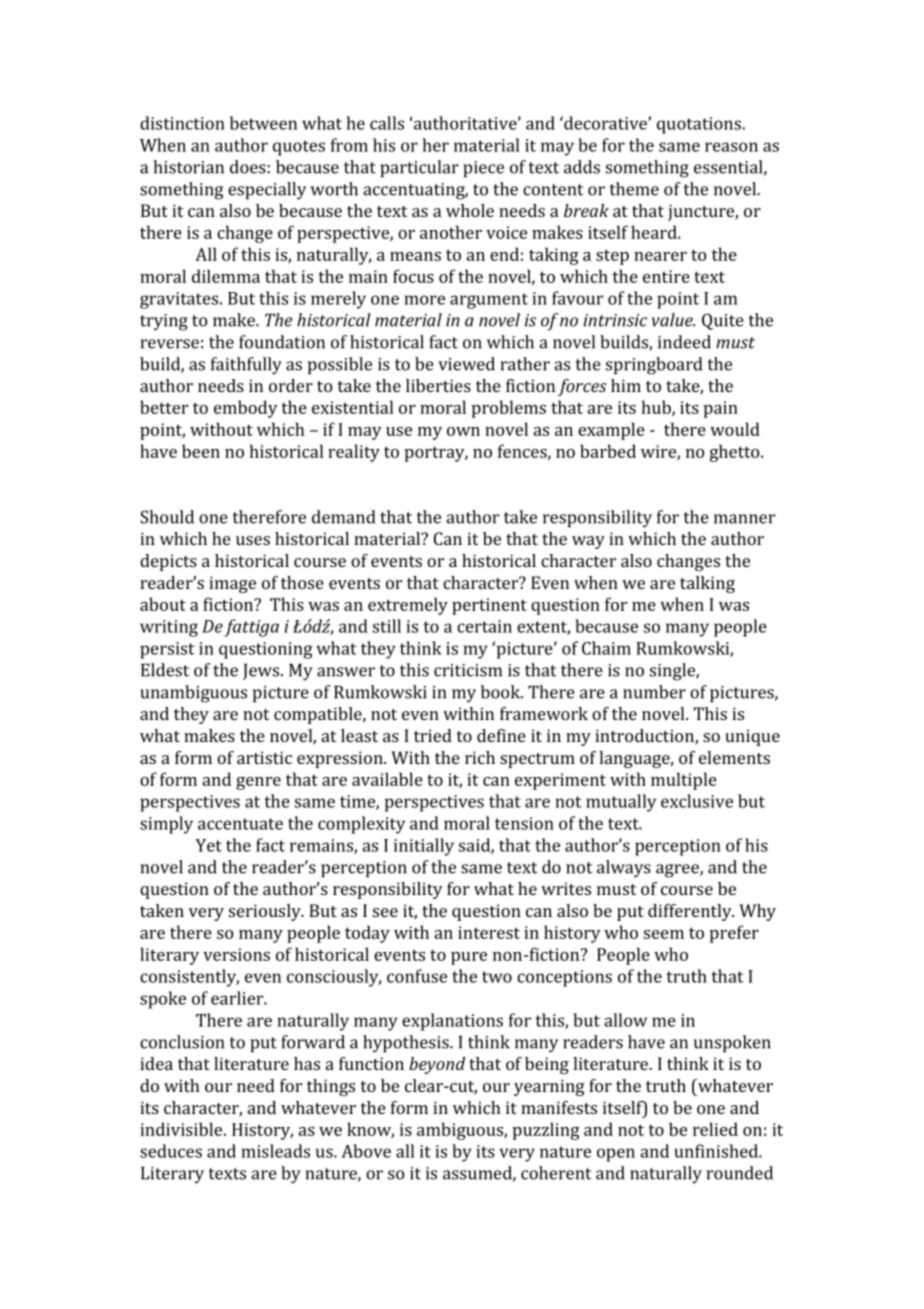 The height and width of the image is (1309, 924). Describe the element at coordinates (463, 431) in the image. I see `own` at that location.
